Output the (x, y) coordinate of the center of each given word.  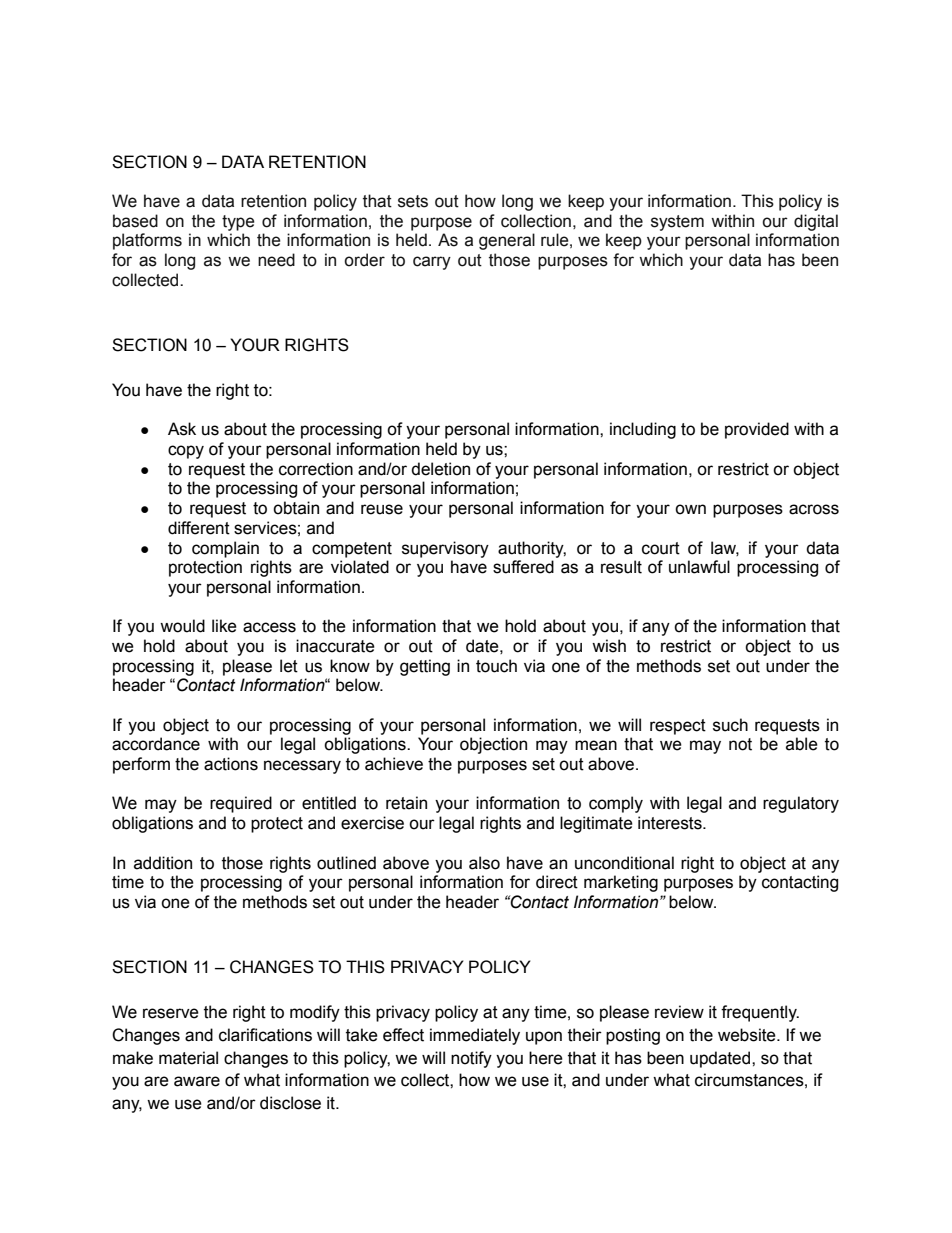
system (677, 223)
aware (197, 1081)
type (238, 223)
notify (471, 1059)
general (507, 241)
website (748, 1035)
